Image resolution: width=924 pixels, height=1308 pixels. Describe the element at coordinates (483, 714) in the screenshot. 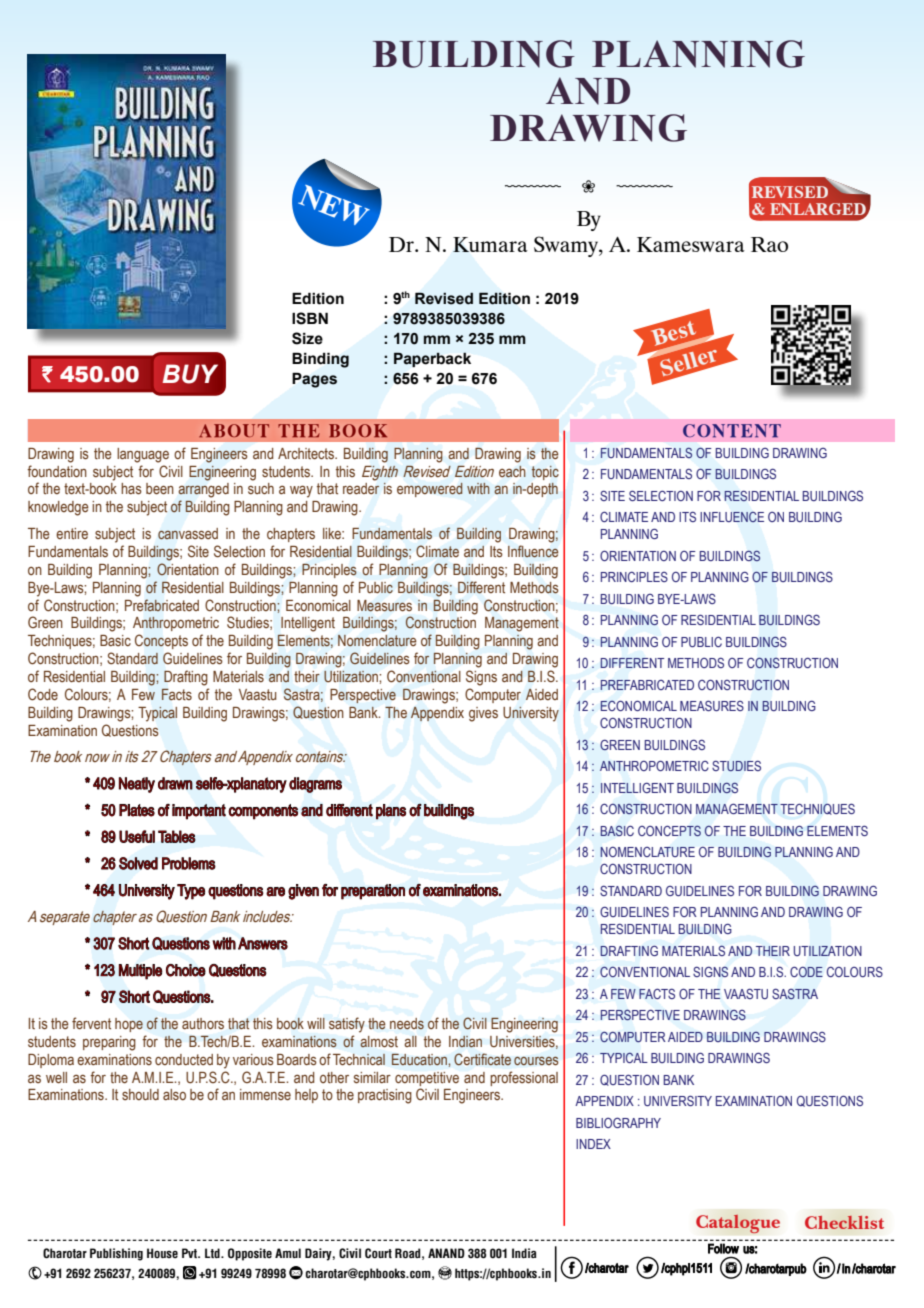

I see `gives` at that location.
